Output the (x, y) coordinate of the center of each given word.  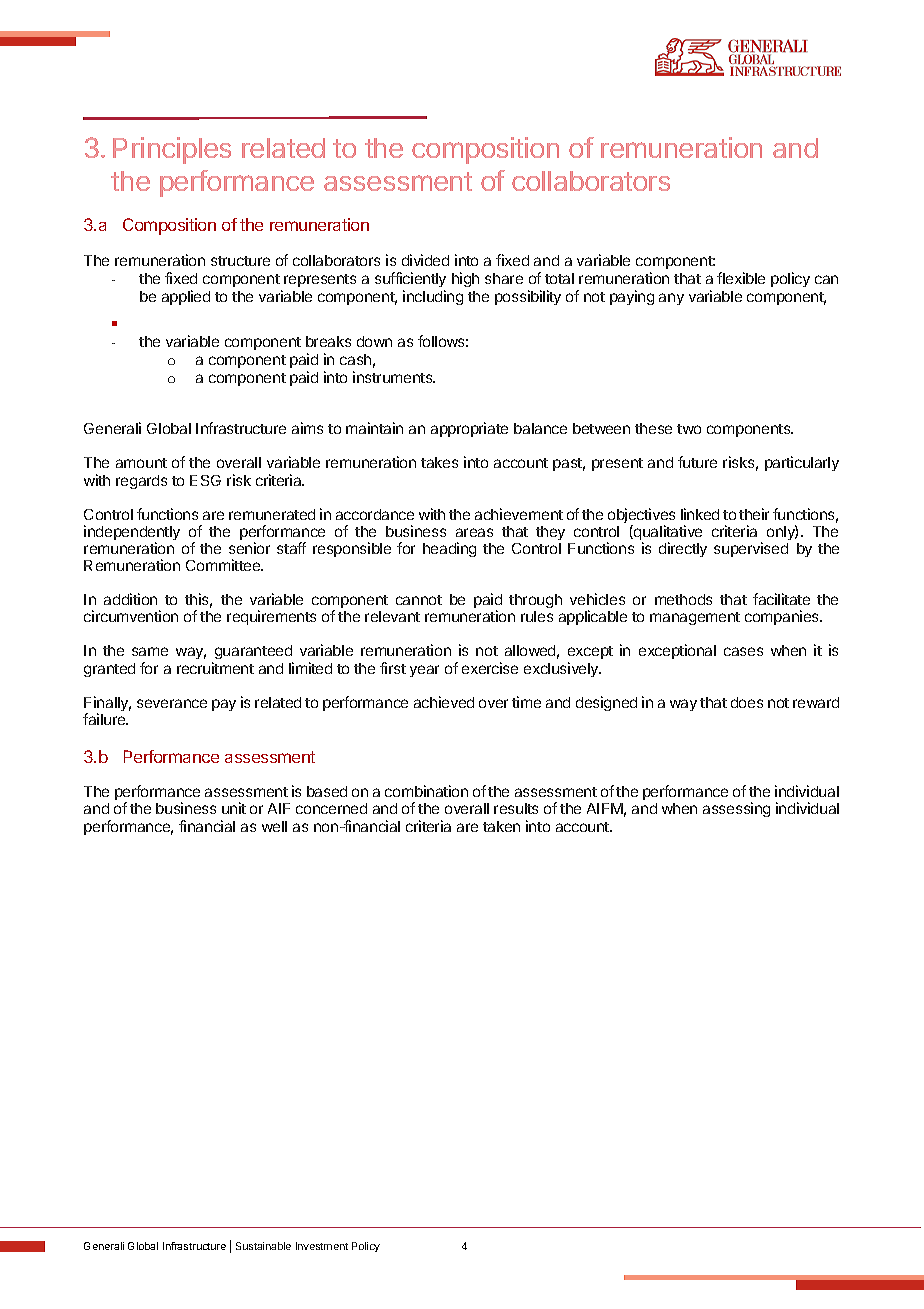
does (747, 702)
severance (172, 703)
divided (425, 260)
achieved (444, 702)
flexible (741, 278)
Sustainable (263, 1246)
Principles (172, 150)
